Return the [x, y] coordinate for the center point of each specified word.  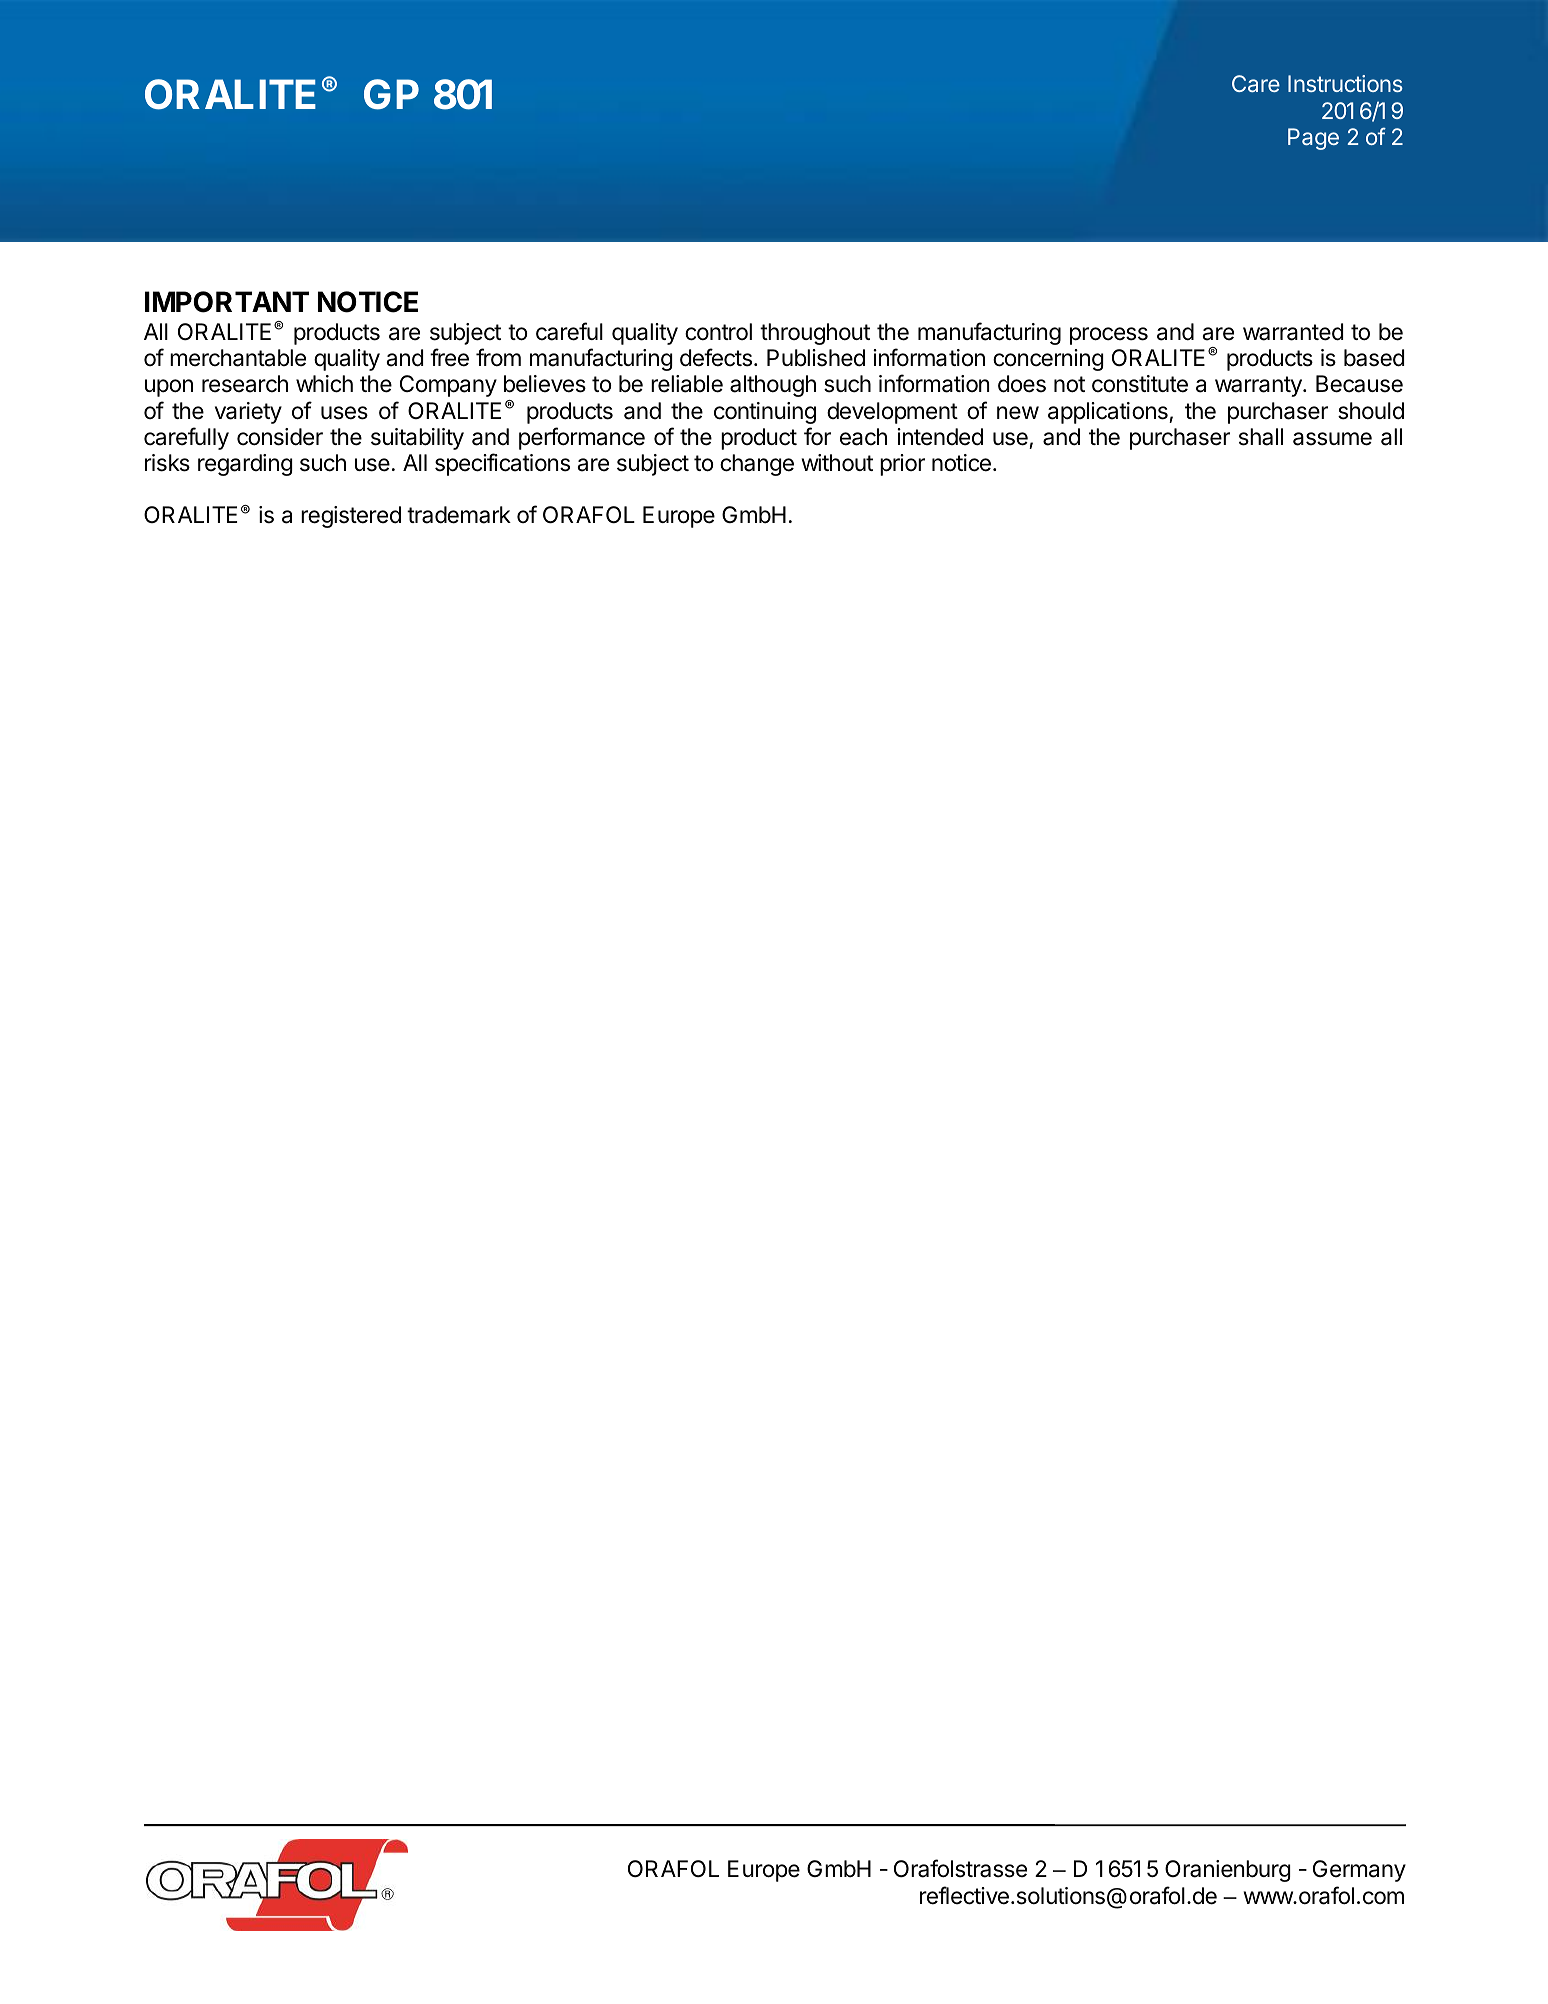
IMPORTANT [227, 302]
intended [940, 437]
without [837, 462]
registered [351, 517]
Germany [1359, 1871]
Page [1313, 139]
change [757, 465]
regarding [245, 465]
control [718, 332]
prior [902, 465]
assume [1332, 439]
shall [1261, 437]
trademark [459, 515]
